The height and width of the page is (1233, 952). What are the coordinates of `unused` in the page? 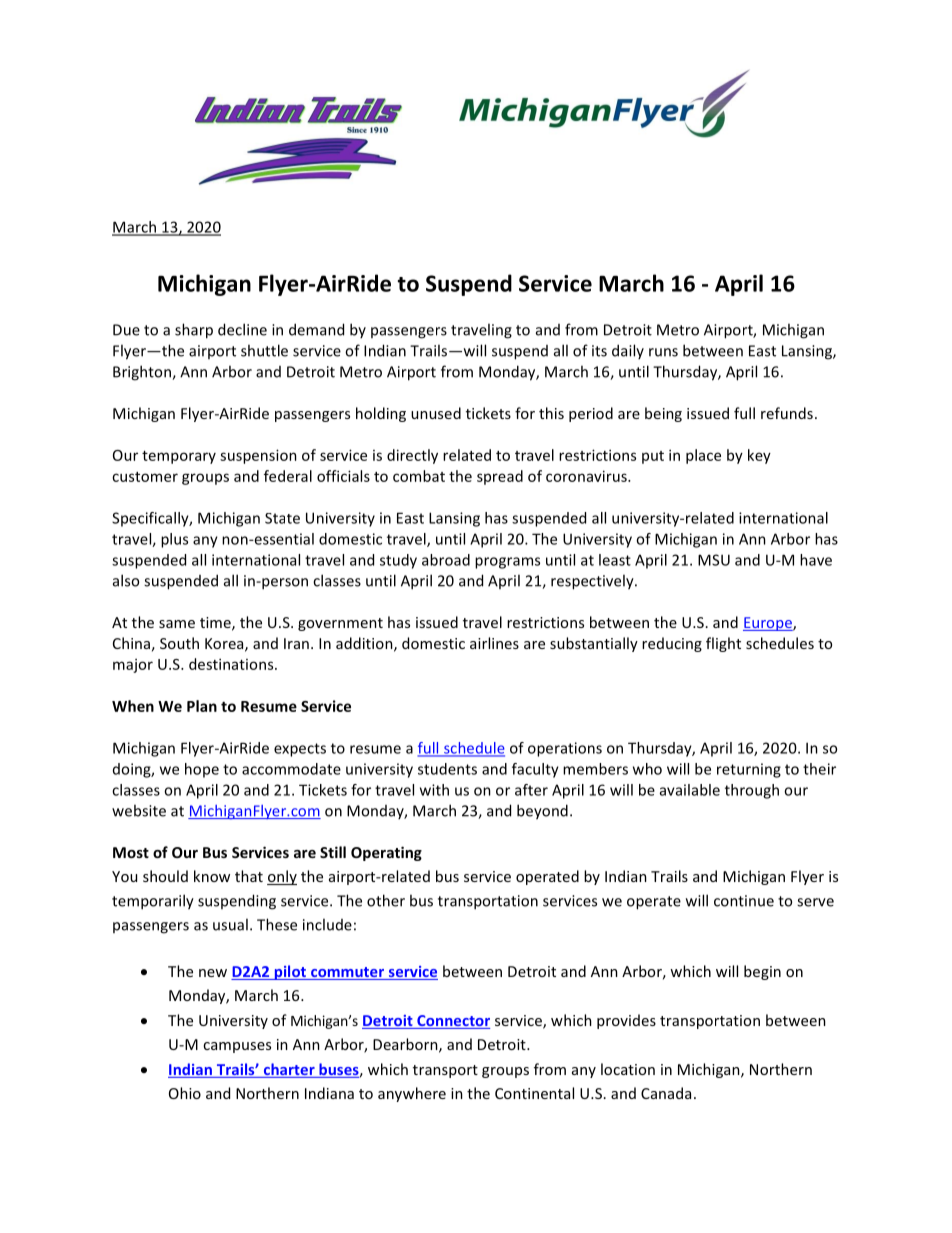 It's located at (436, 413).
